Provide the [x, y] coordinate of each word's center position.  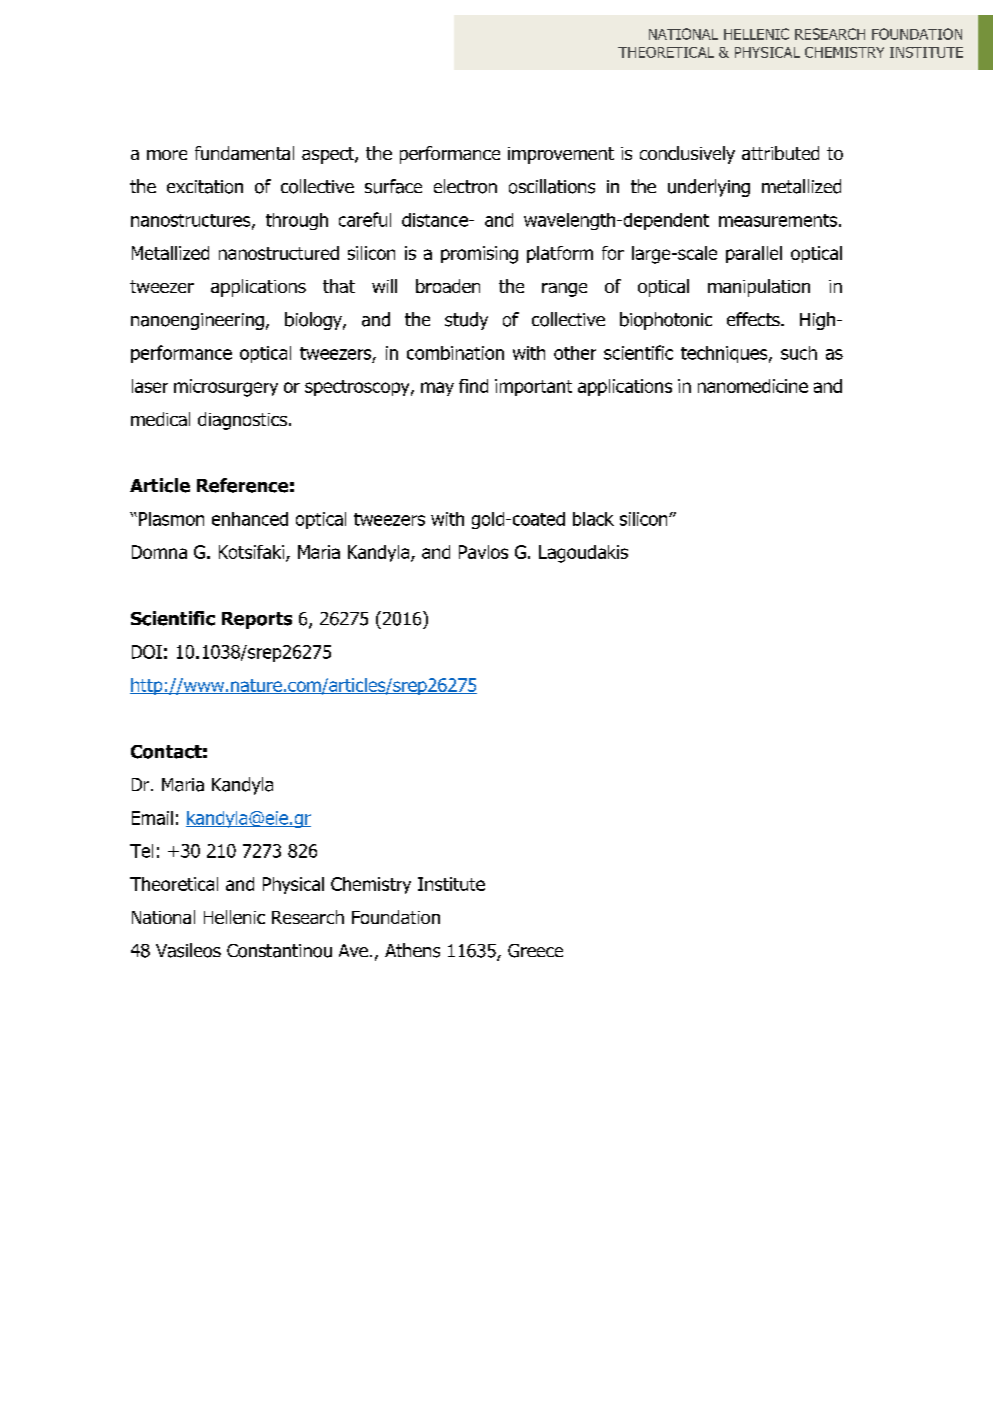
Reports [257, 620]
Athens [412, 950]
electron [465, 186]
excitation [205, 187]
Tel [141, 851]
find [473, 386]
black [593, 519]
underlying [709, 188]
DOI [147, 652]
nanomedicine [753, 386]
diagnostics [242, 421]
